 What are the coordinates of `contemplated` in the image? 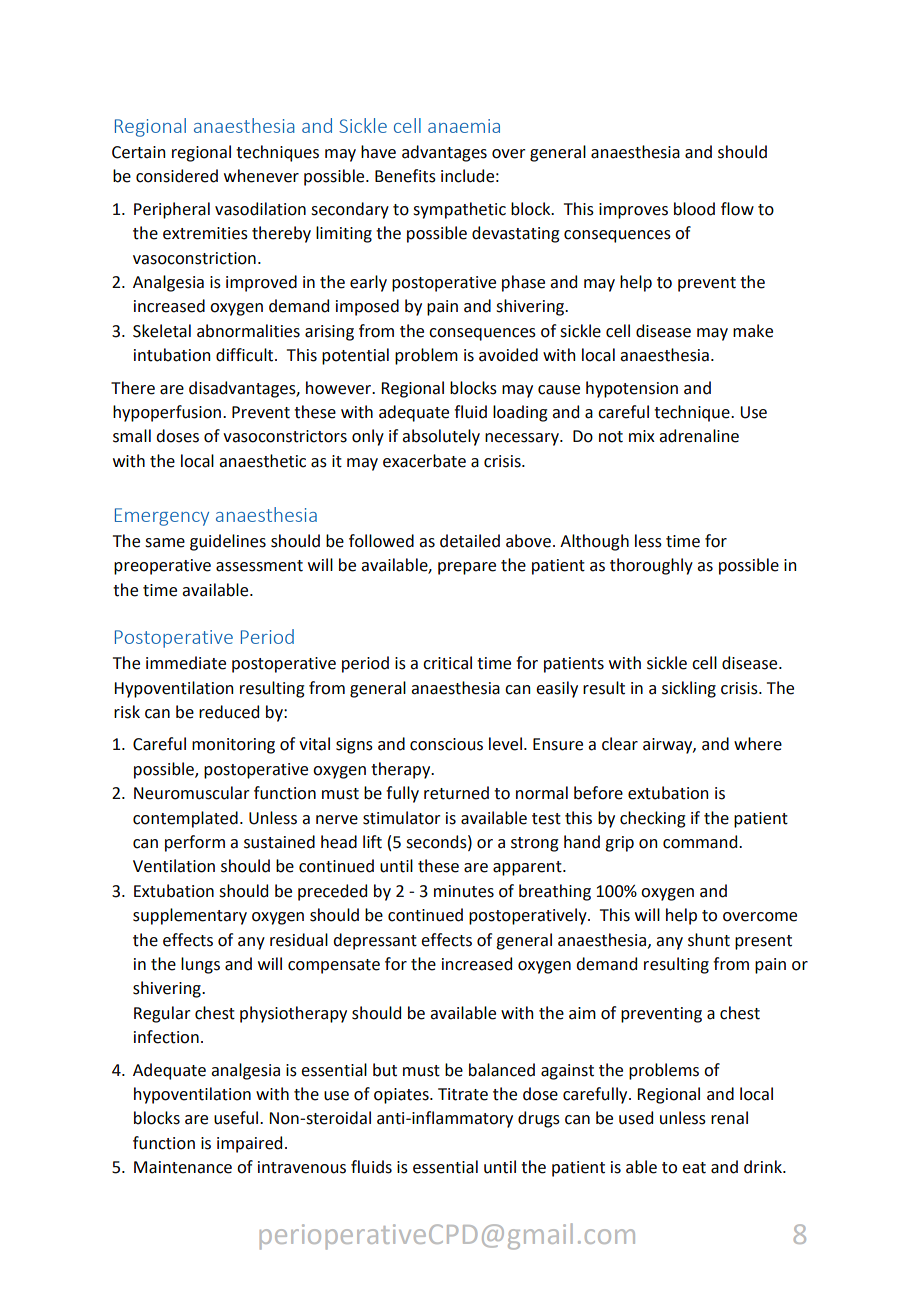 It's located at (185, 819).
